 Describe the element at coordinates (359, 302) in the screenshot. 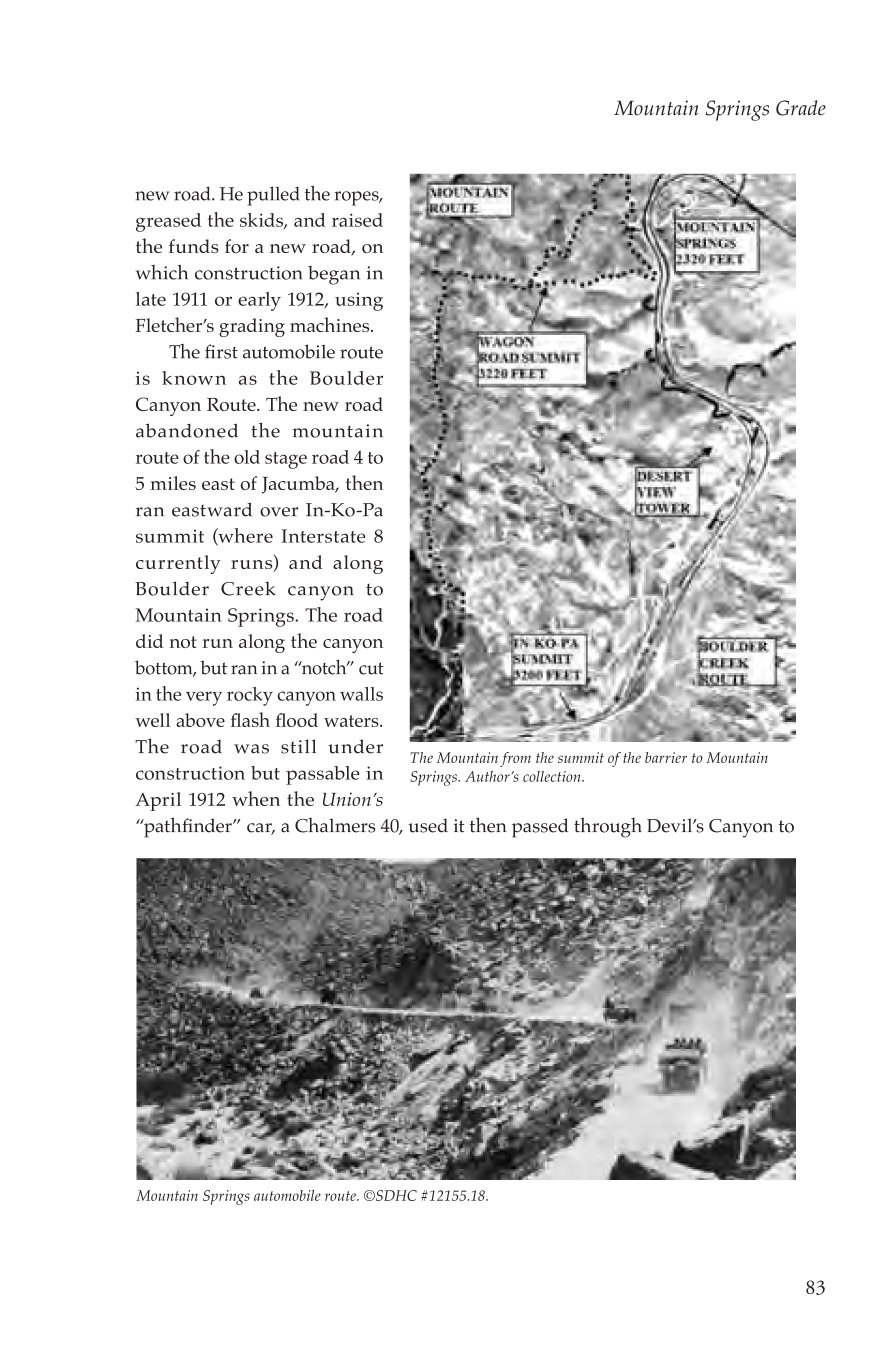

I see `using` at that location.
